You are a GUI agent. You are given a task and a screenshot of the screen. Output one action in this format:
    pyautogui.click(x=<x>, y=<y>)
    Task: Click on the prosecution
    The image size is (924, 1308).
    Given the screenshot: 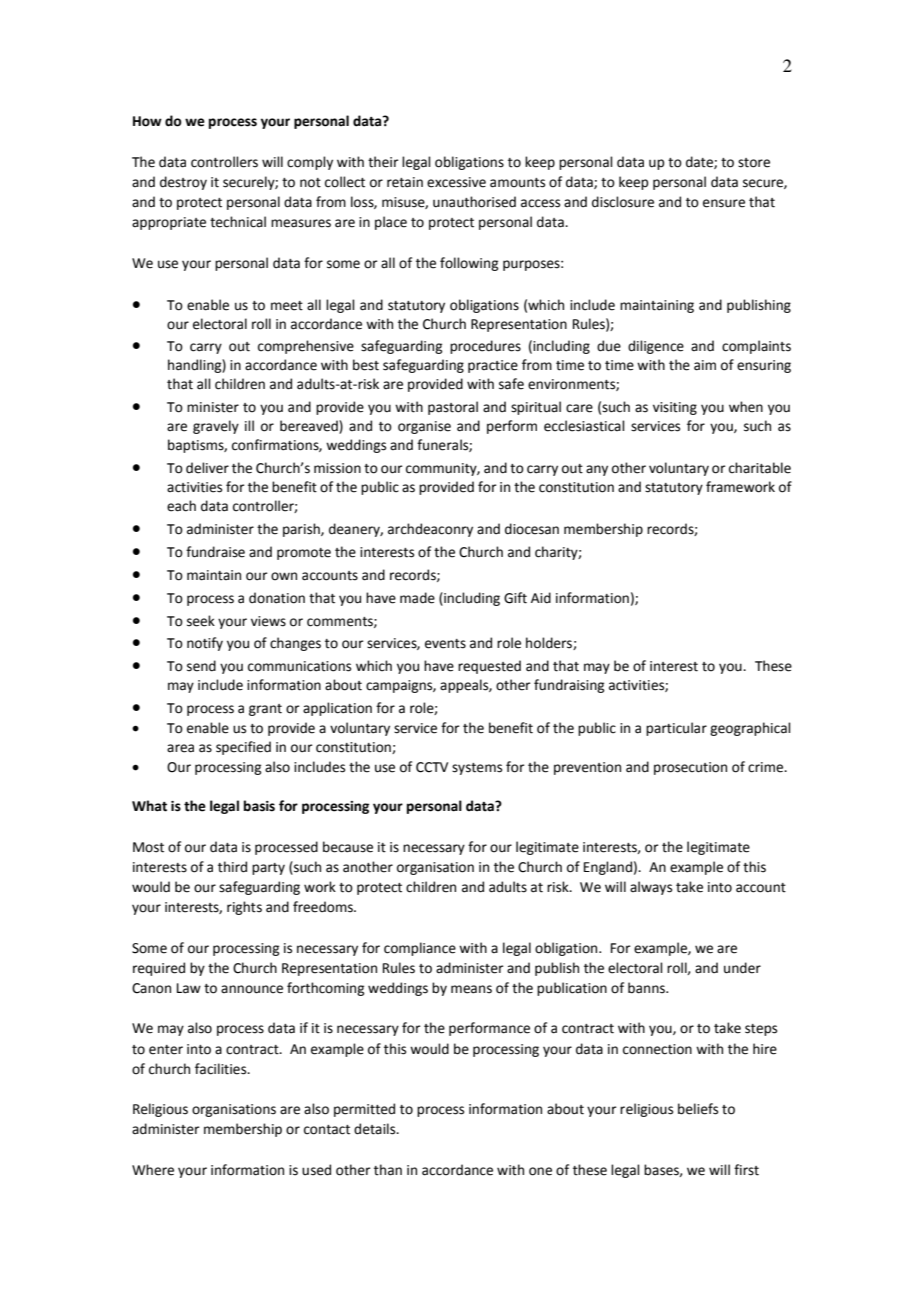 What is the action you would take?
    pyautogui.click(x=690, y=768)
